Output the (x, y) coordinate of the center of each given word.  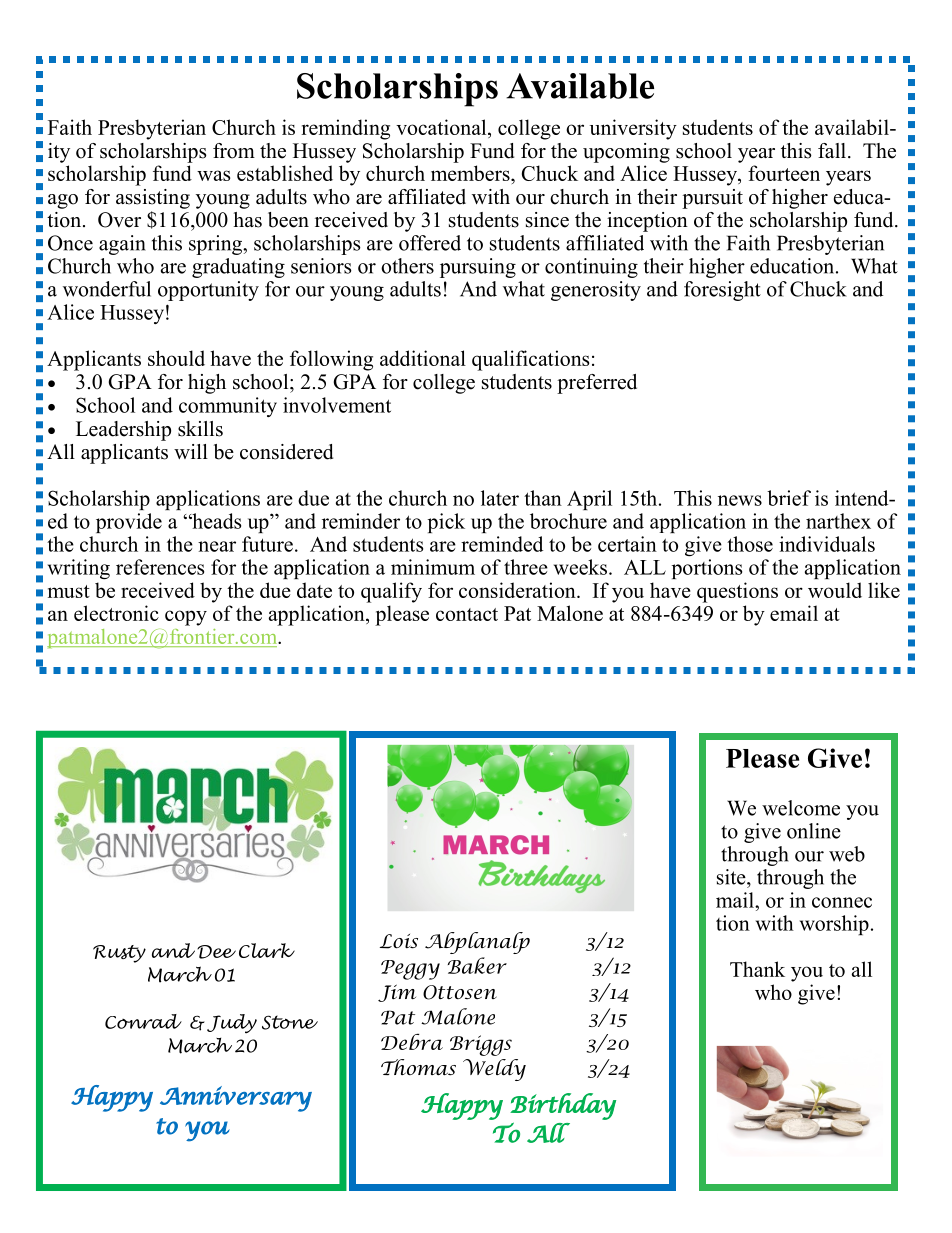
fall (832, 150)
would (835, 590)
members (471, 173)
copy (186, 618)
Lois (399, 941)
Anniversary (236, 1099)
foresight (722, 291)
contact (467, 614)
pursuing (478, 268)
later (500, 498)
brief (789, 498)
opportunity (208, 291)
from (234, 151)
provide (129, 523)
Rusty (119, 954)
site (732, 877)
